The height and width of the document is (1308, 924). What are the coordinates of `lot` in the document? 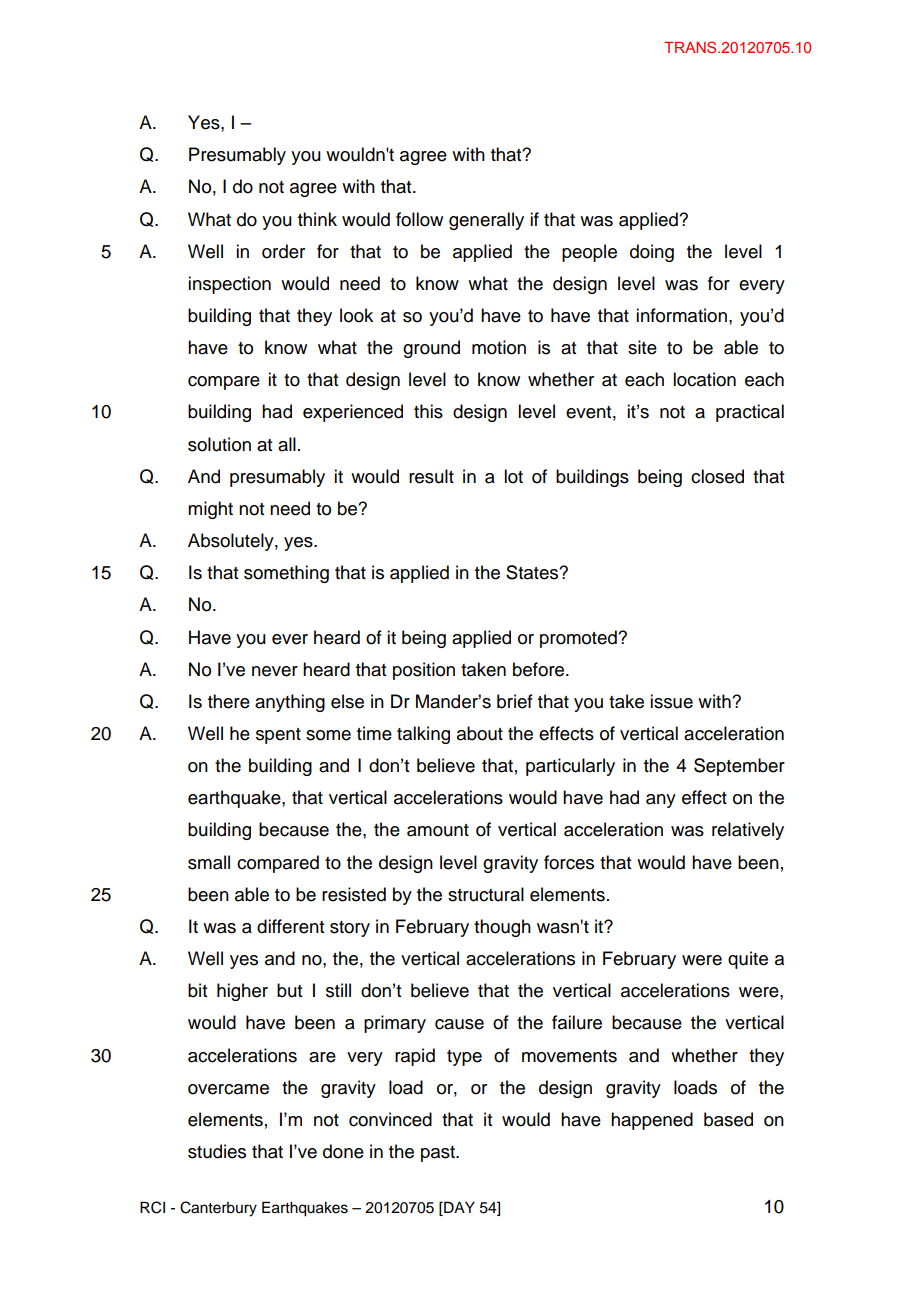 It's located at (513, 476).
